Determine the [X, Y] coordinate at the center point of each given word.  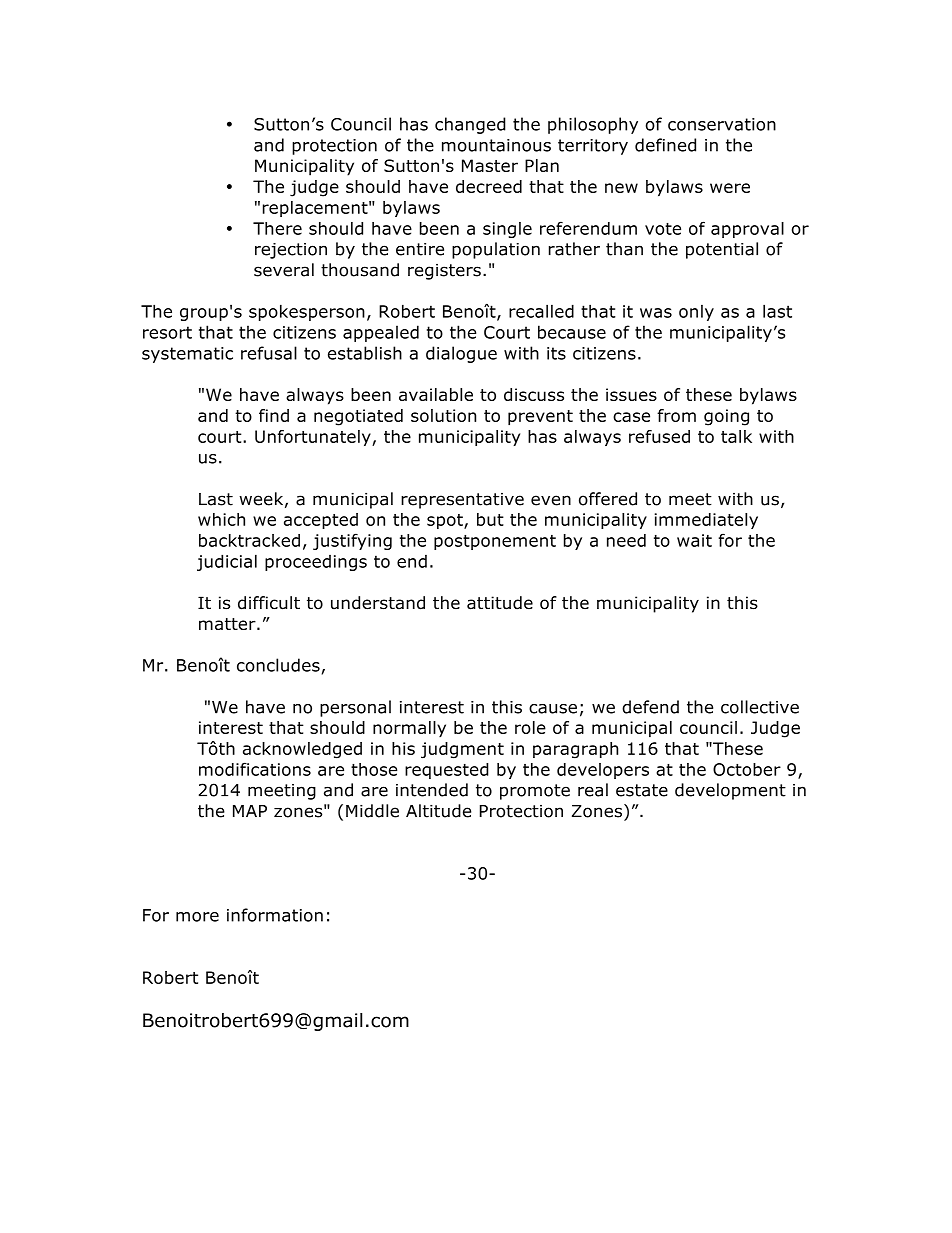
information [275, 915]
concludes [278, 665]
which [221, 519]
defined [665, 145]
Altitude [438, 811]
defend [650, 707]
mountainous [496, 145]
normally [409, 729]
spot [446, 521]
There [277, 228]
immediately [706, 521]
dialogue [461, 354]
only [696, 313]
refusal [269, 353]
